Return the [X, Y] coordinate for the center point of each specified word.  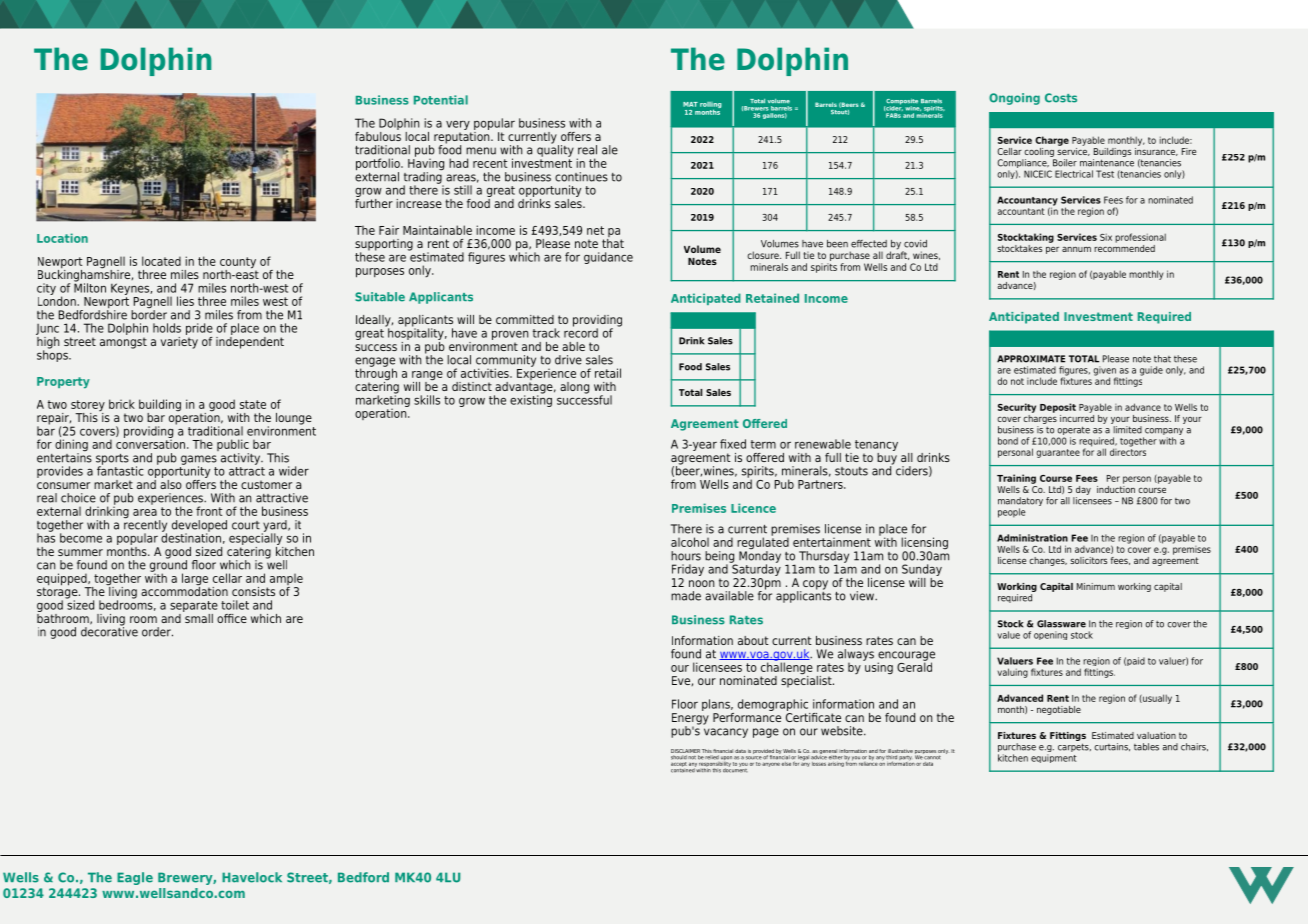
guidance [608, 258]
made [686, 596]
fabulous [378, 135]
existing [531, 400]
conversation [152, 443]
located [161, 261]
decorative [109, 631]
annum [1076, 249]
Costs [1061, 98]
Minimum [1096, 586]
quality [555, 150]
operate [1073, 432]
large [196, 580]
